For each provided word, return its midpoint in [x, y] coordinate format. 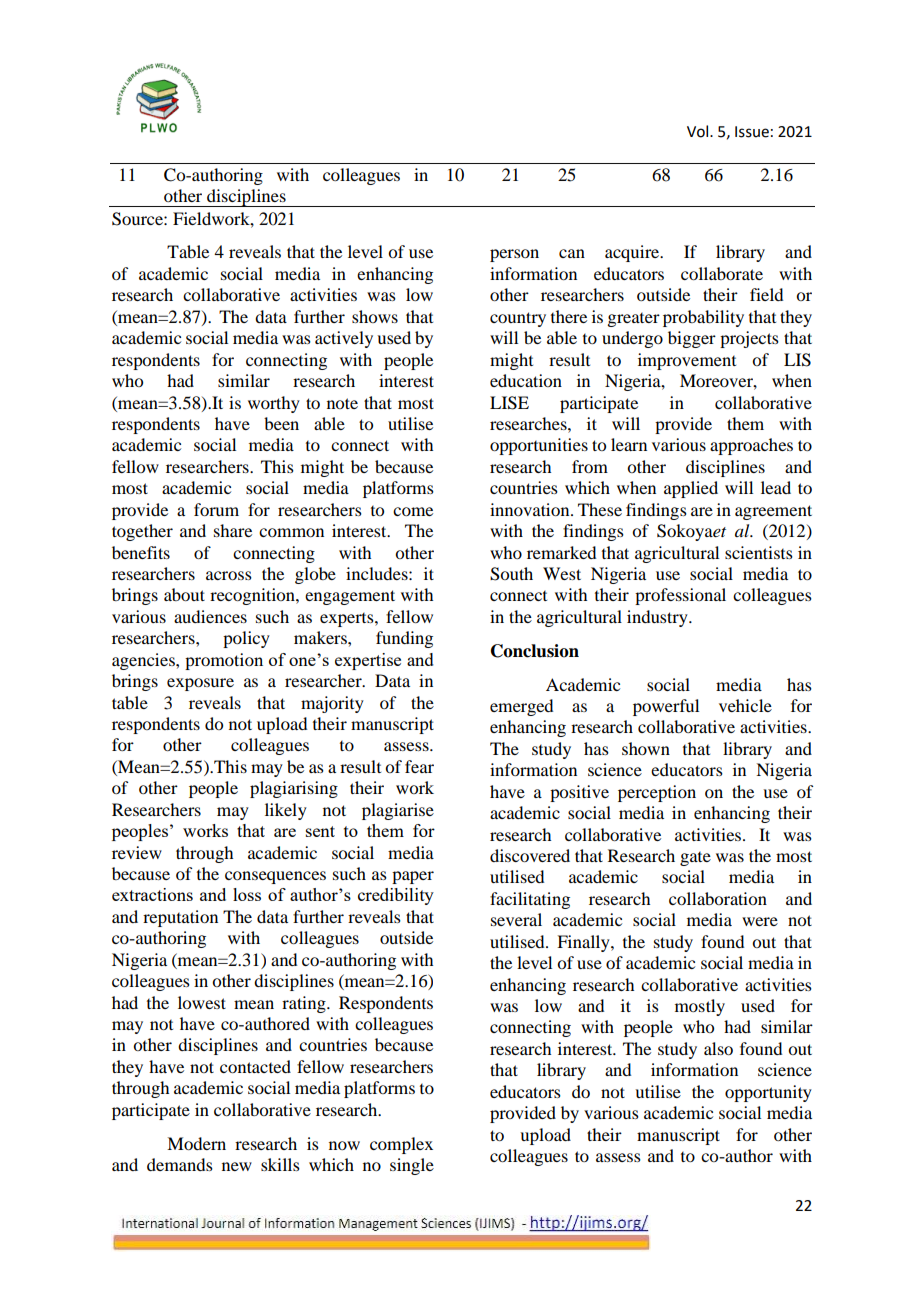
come [413, 511]
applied [691, 489]
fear [419, 766]
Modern [196, 1143]
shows [375, 316]
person [514, 255]
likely [286, 811]
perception [657, 793]
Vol [699, 131]
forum [216, 509]
